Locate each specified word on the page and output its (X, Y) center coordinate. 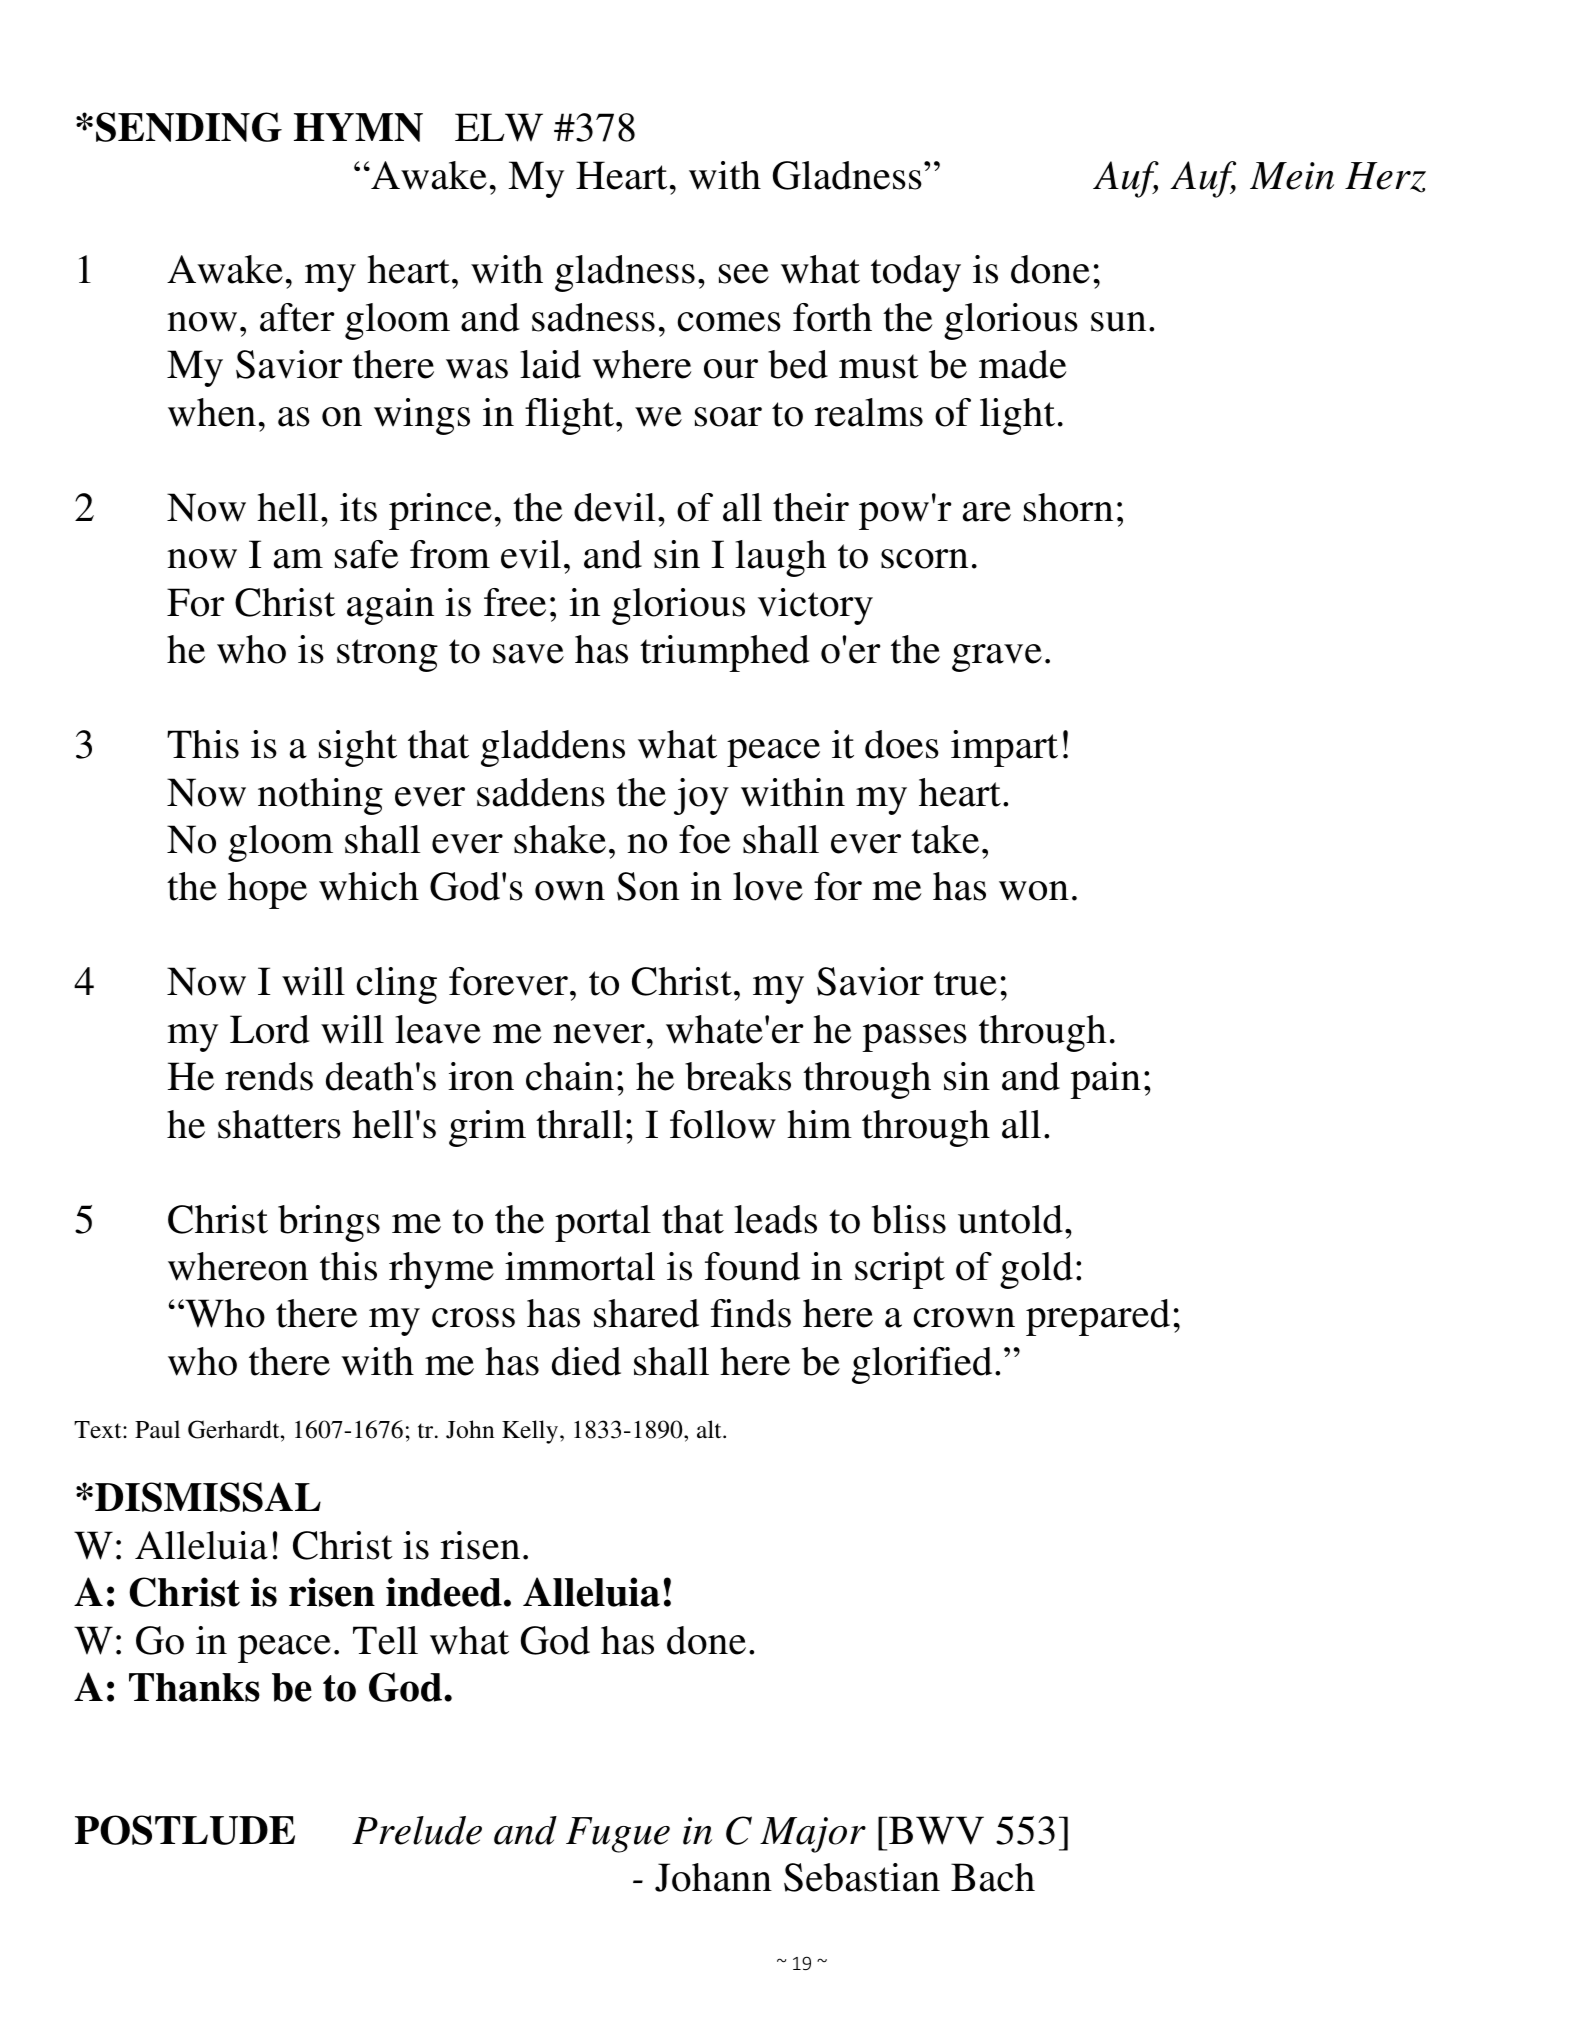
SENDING (189, 127)
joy (701, 796)
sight (358, 748)
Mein (1292, 176)
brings (329, 1223)
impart (1004, 748)
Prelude (417, 1830)
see (744, 274)
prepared (1098, 1317)
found (752, 1266)
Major (813, 1835)
